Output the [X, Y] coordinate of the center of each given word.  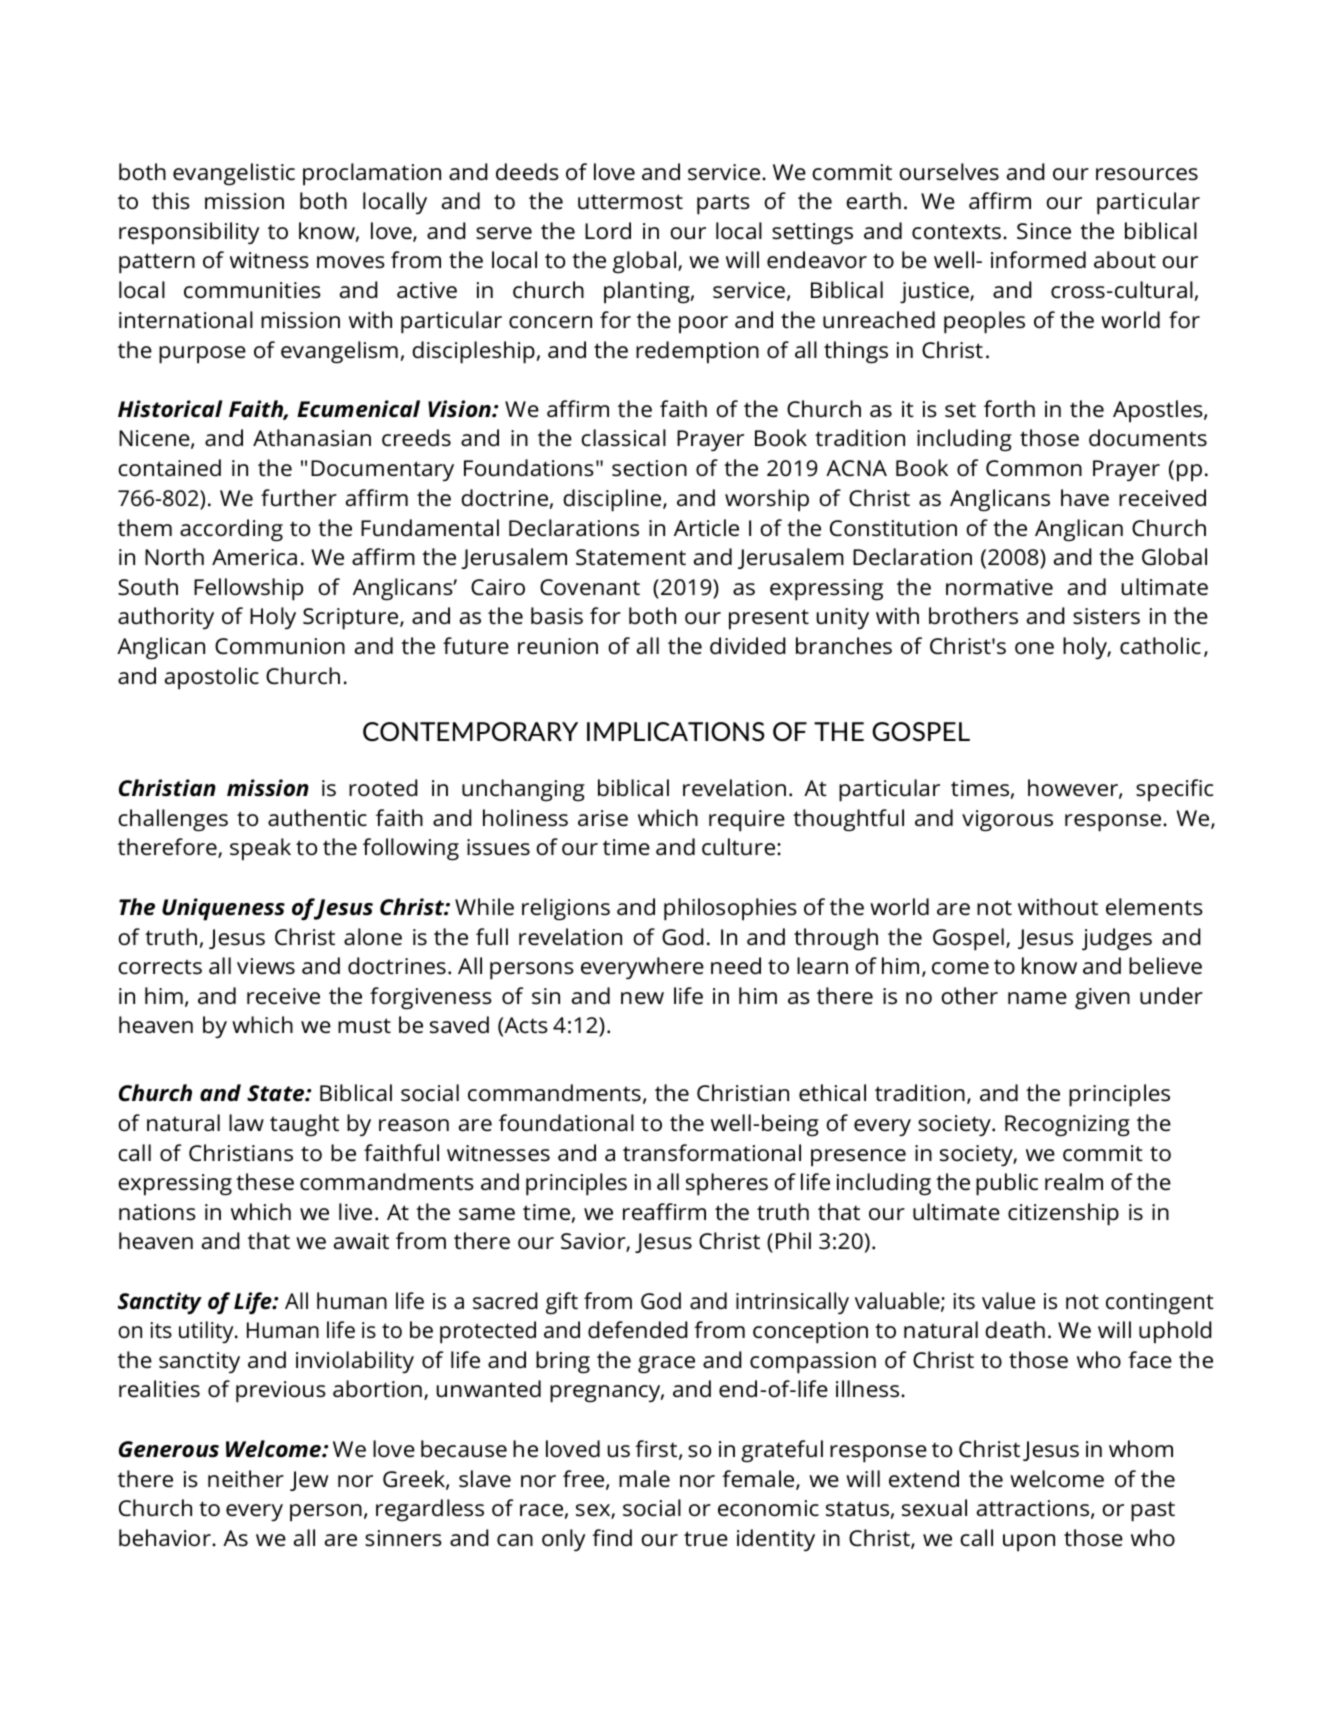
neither [246, 1479]
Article [706, 528]
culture [740, 847]
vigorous [1007, 821]
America [254, 557]
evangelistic [234, 174]
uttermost [630, 202]
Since [1044, 231]
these [265, 1182]
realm [1074, 1182]
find [612, 1537]
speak [260, 849]
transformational [712, 1153]
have [1085, 498]
